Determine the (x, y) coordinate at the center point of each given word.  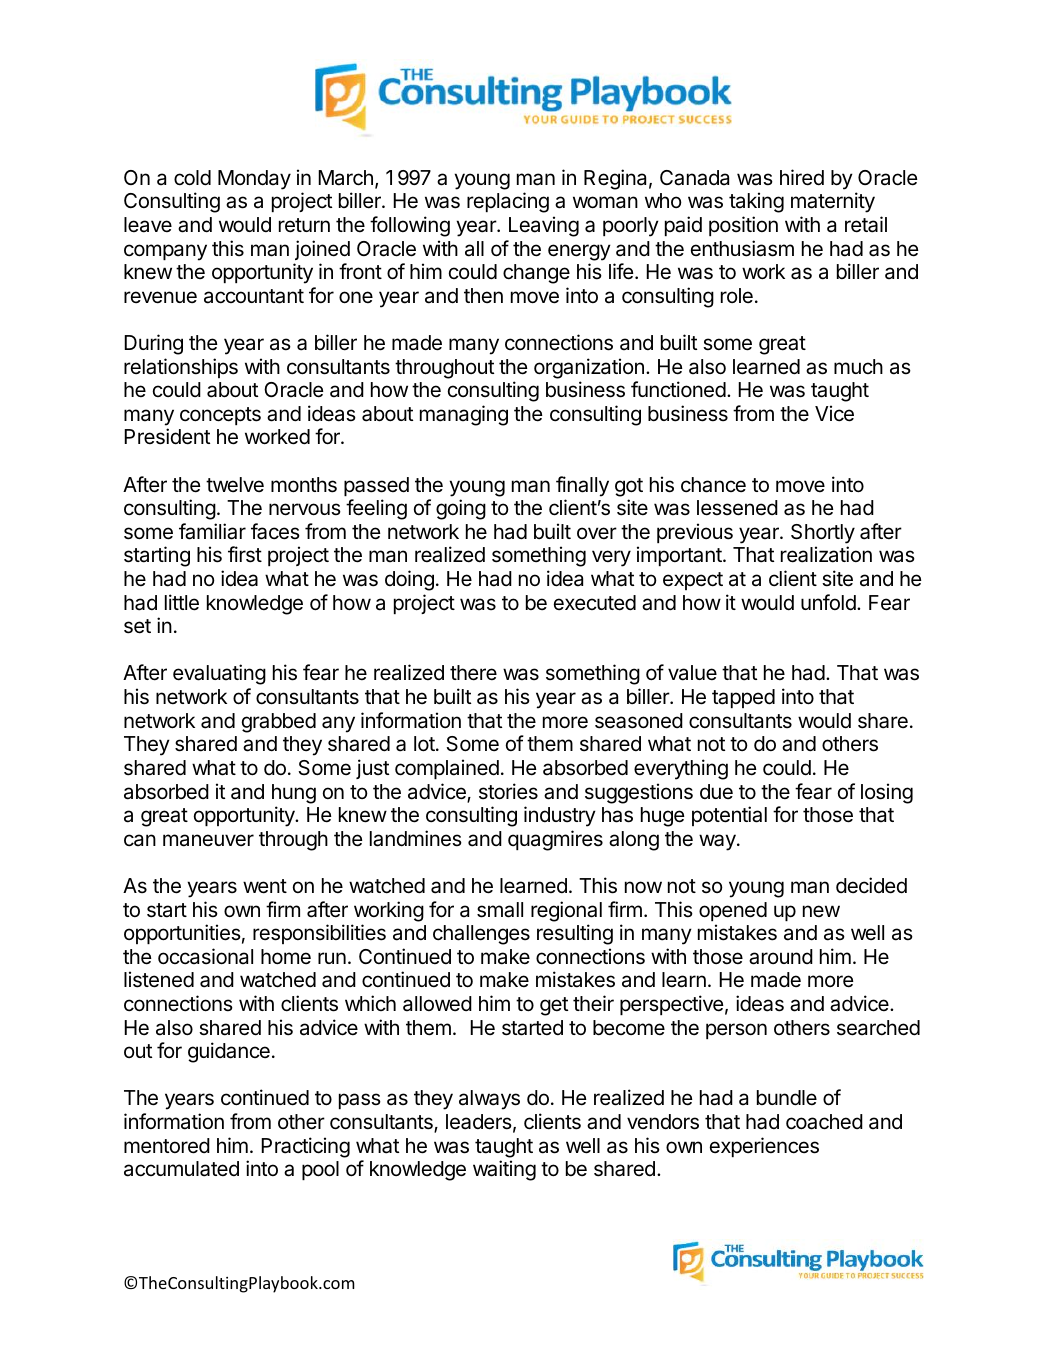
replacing (508, 202)
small (500, 910)
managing (464, 415)
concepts (220, 416)
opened (733, 911)
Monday (254, 180)
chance (713, 485)
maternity (833, 202)
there (473, 673)
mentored (167, 1146)
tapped (743, 698)
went (265, 886)
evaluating (219, 674)
